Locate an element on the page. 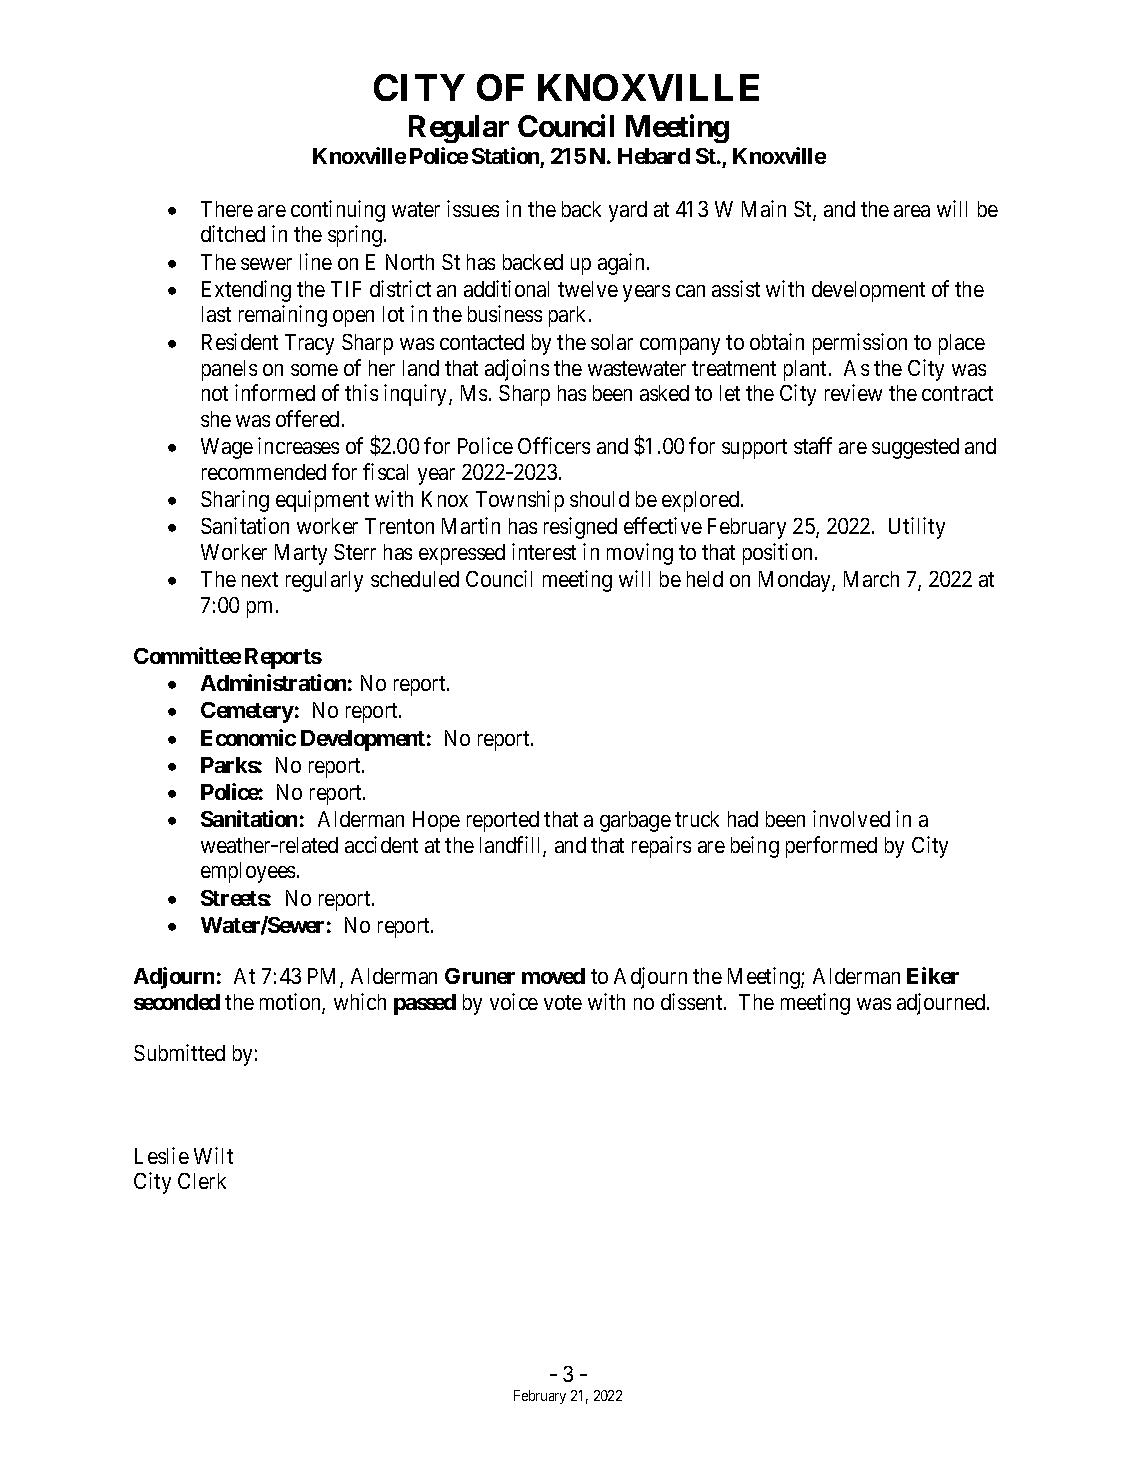 This document has height=1471, width=1136. review is located at coordinates (853, 392).
